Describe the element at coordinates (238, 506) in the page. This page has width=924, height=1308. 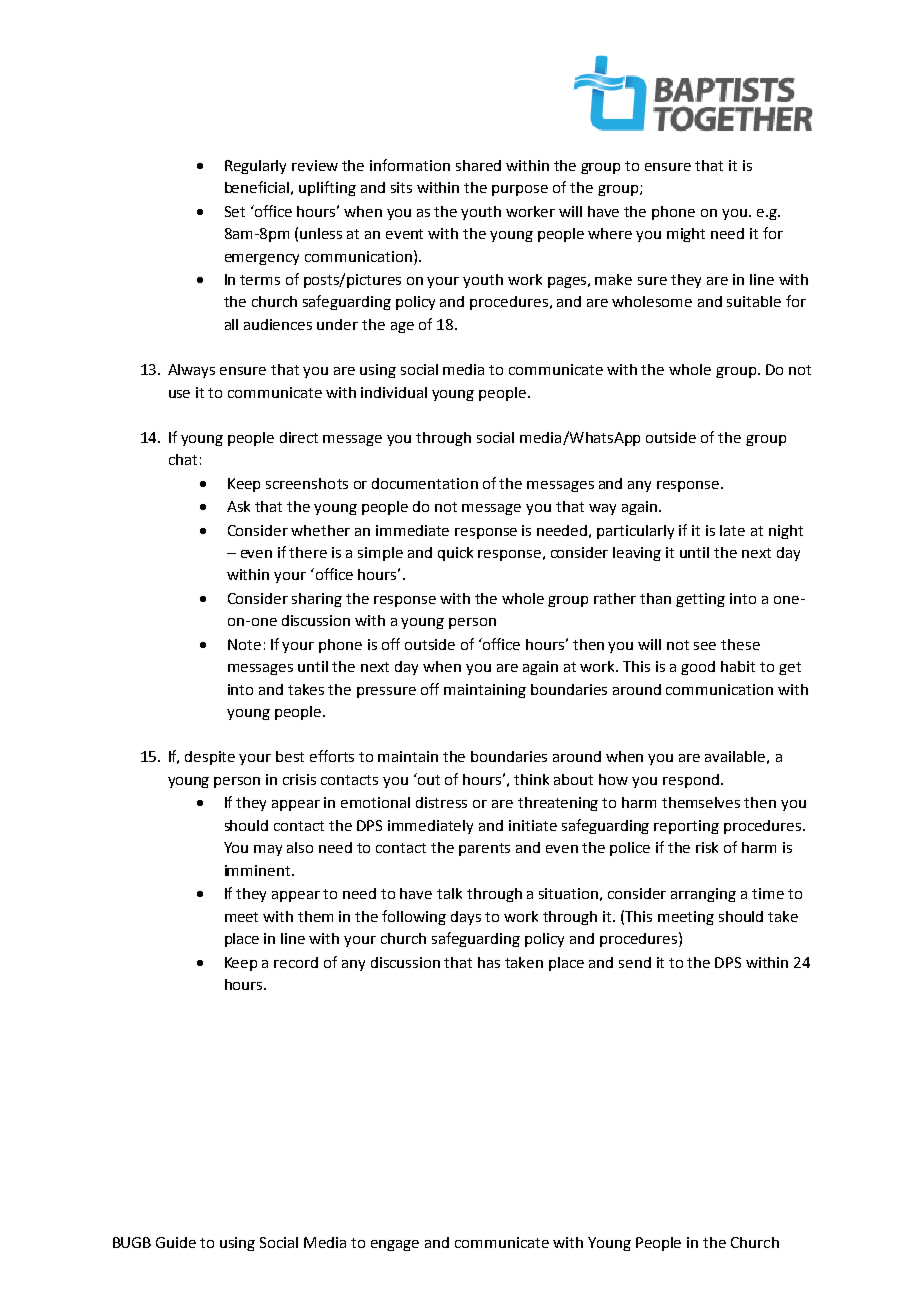
I see `Ask` at that location.
